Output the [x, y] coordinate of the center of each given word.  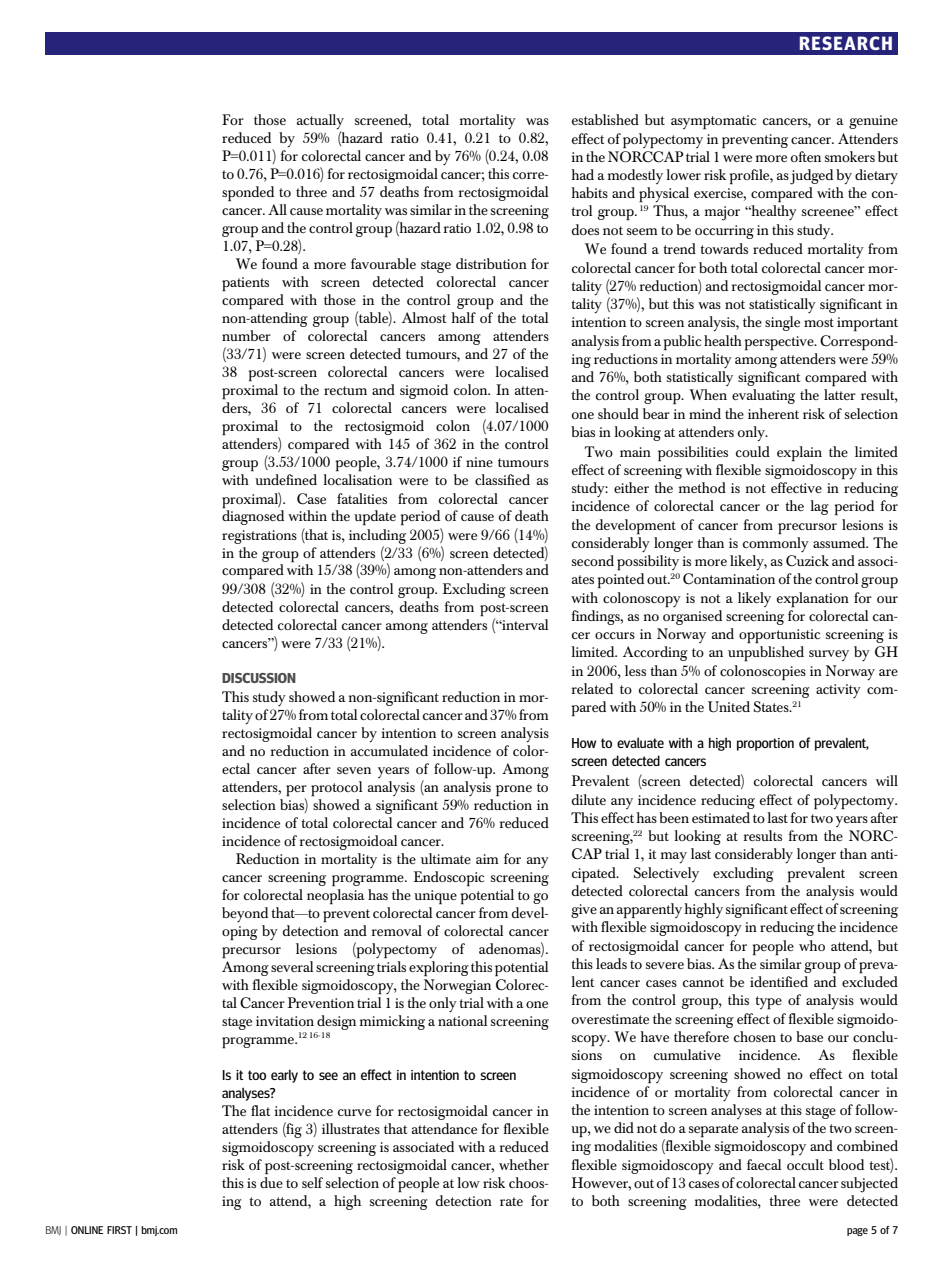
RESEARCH [846, 43]
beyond [245, 914]
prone [514, 791]
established [605, 119]
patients [245, 284]
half [463, 317]
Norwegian [457, 986]
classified [502, 479]
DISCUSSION [259, 678]
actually [320, 123]
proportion [765, 744]
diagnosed [253, 516]
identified [779, 981]
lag [819, 507]
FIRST [119, 1230]
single [782, 323]
